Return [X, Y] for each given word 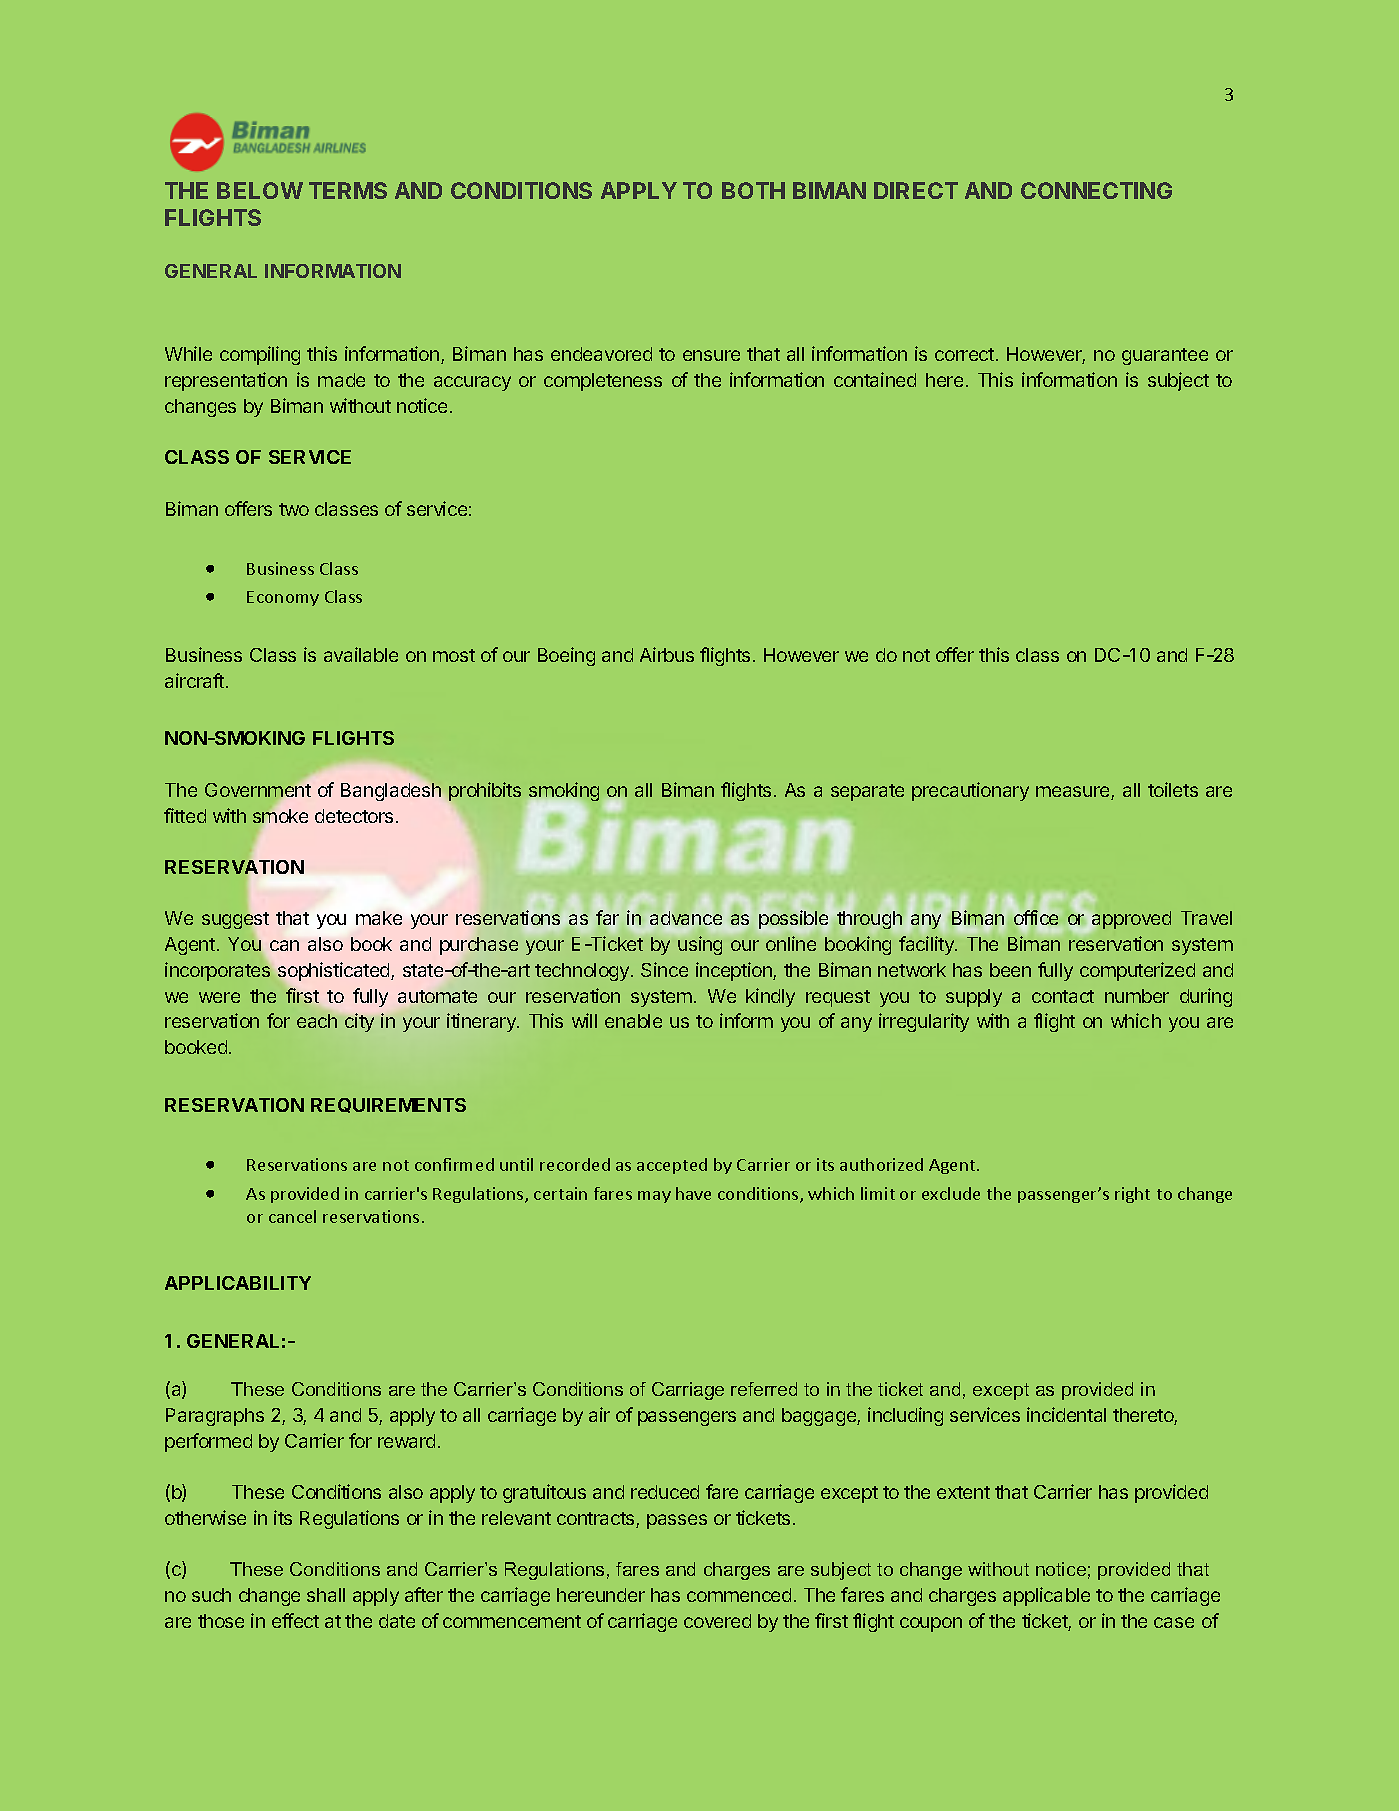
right [1132, 1195]
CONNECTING [1096, 190]
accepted [672, 1166]
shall [326, 1595]
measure [1074, 793]
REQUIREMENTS [388, 1105]
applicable [1046, 1596]
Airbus [667, 654]
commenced [739, 1595]
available [361, 654]
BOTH [753, 190]
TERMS [348, 190]
